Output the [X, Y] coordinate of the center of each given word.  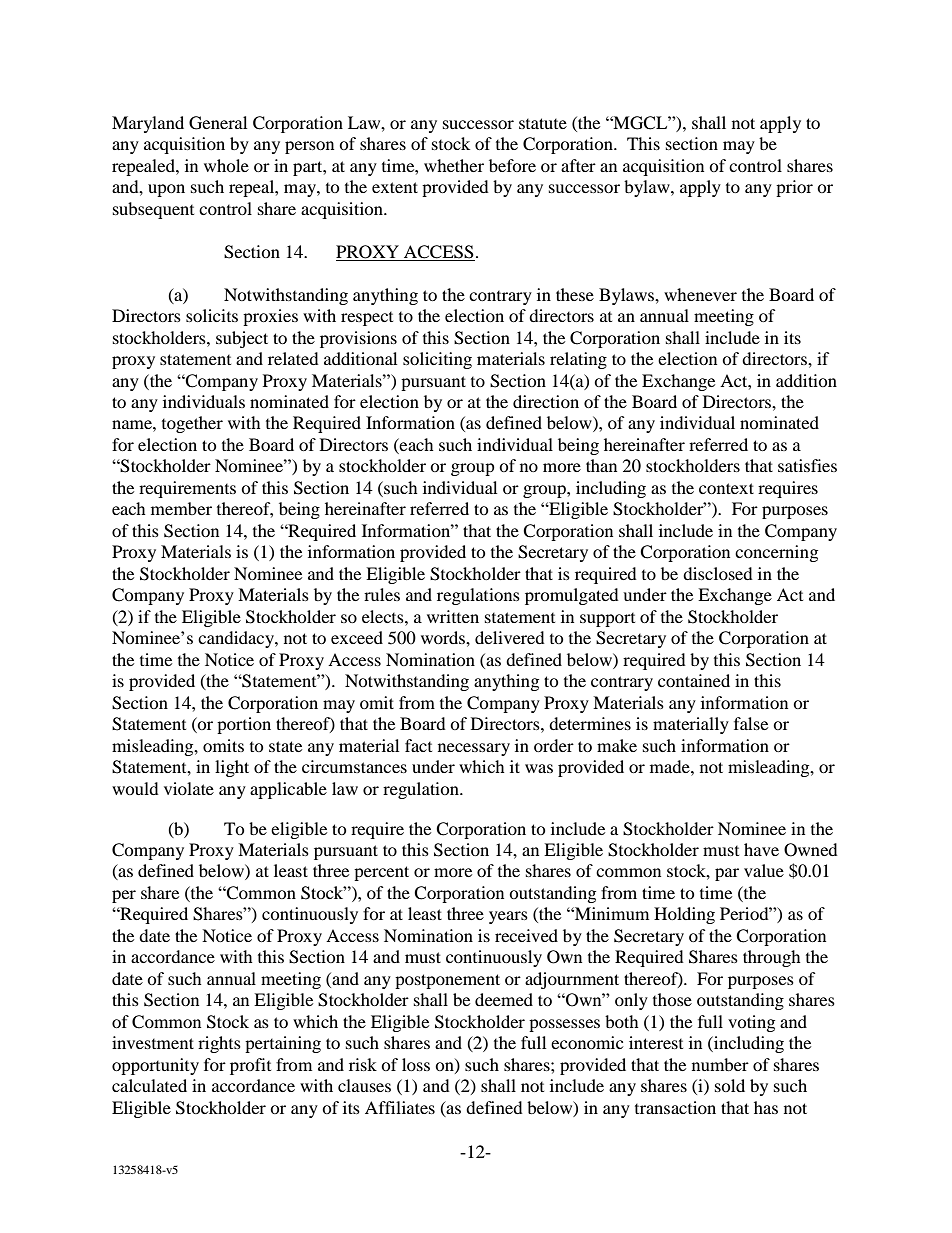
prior [794, 188]
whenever [700, 294]
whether [454, 165]
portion [244, 725]
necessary [474, 749]
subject [242, 339]
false [751, 723]
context [726, 488]
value [764, 870]
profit [250, 1066]
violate [189, 788]
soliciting [437, 360]
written [453, 616]
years [508, 917]
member [181, 508]
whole [226, 165]
